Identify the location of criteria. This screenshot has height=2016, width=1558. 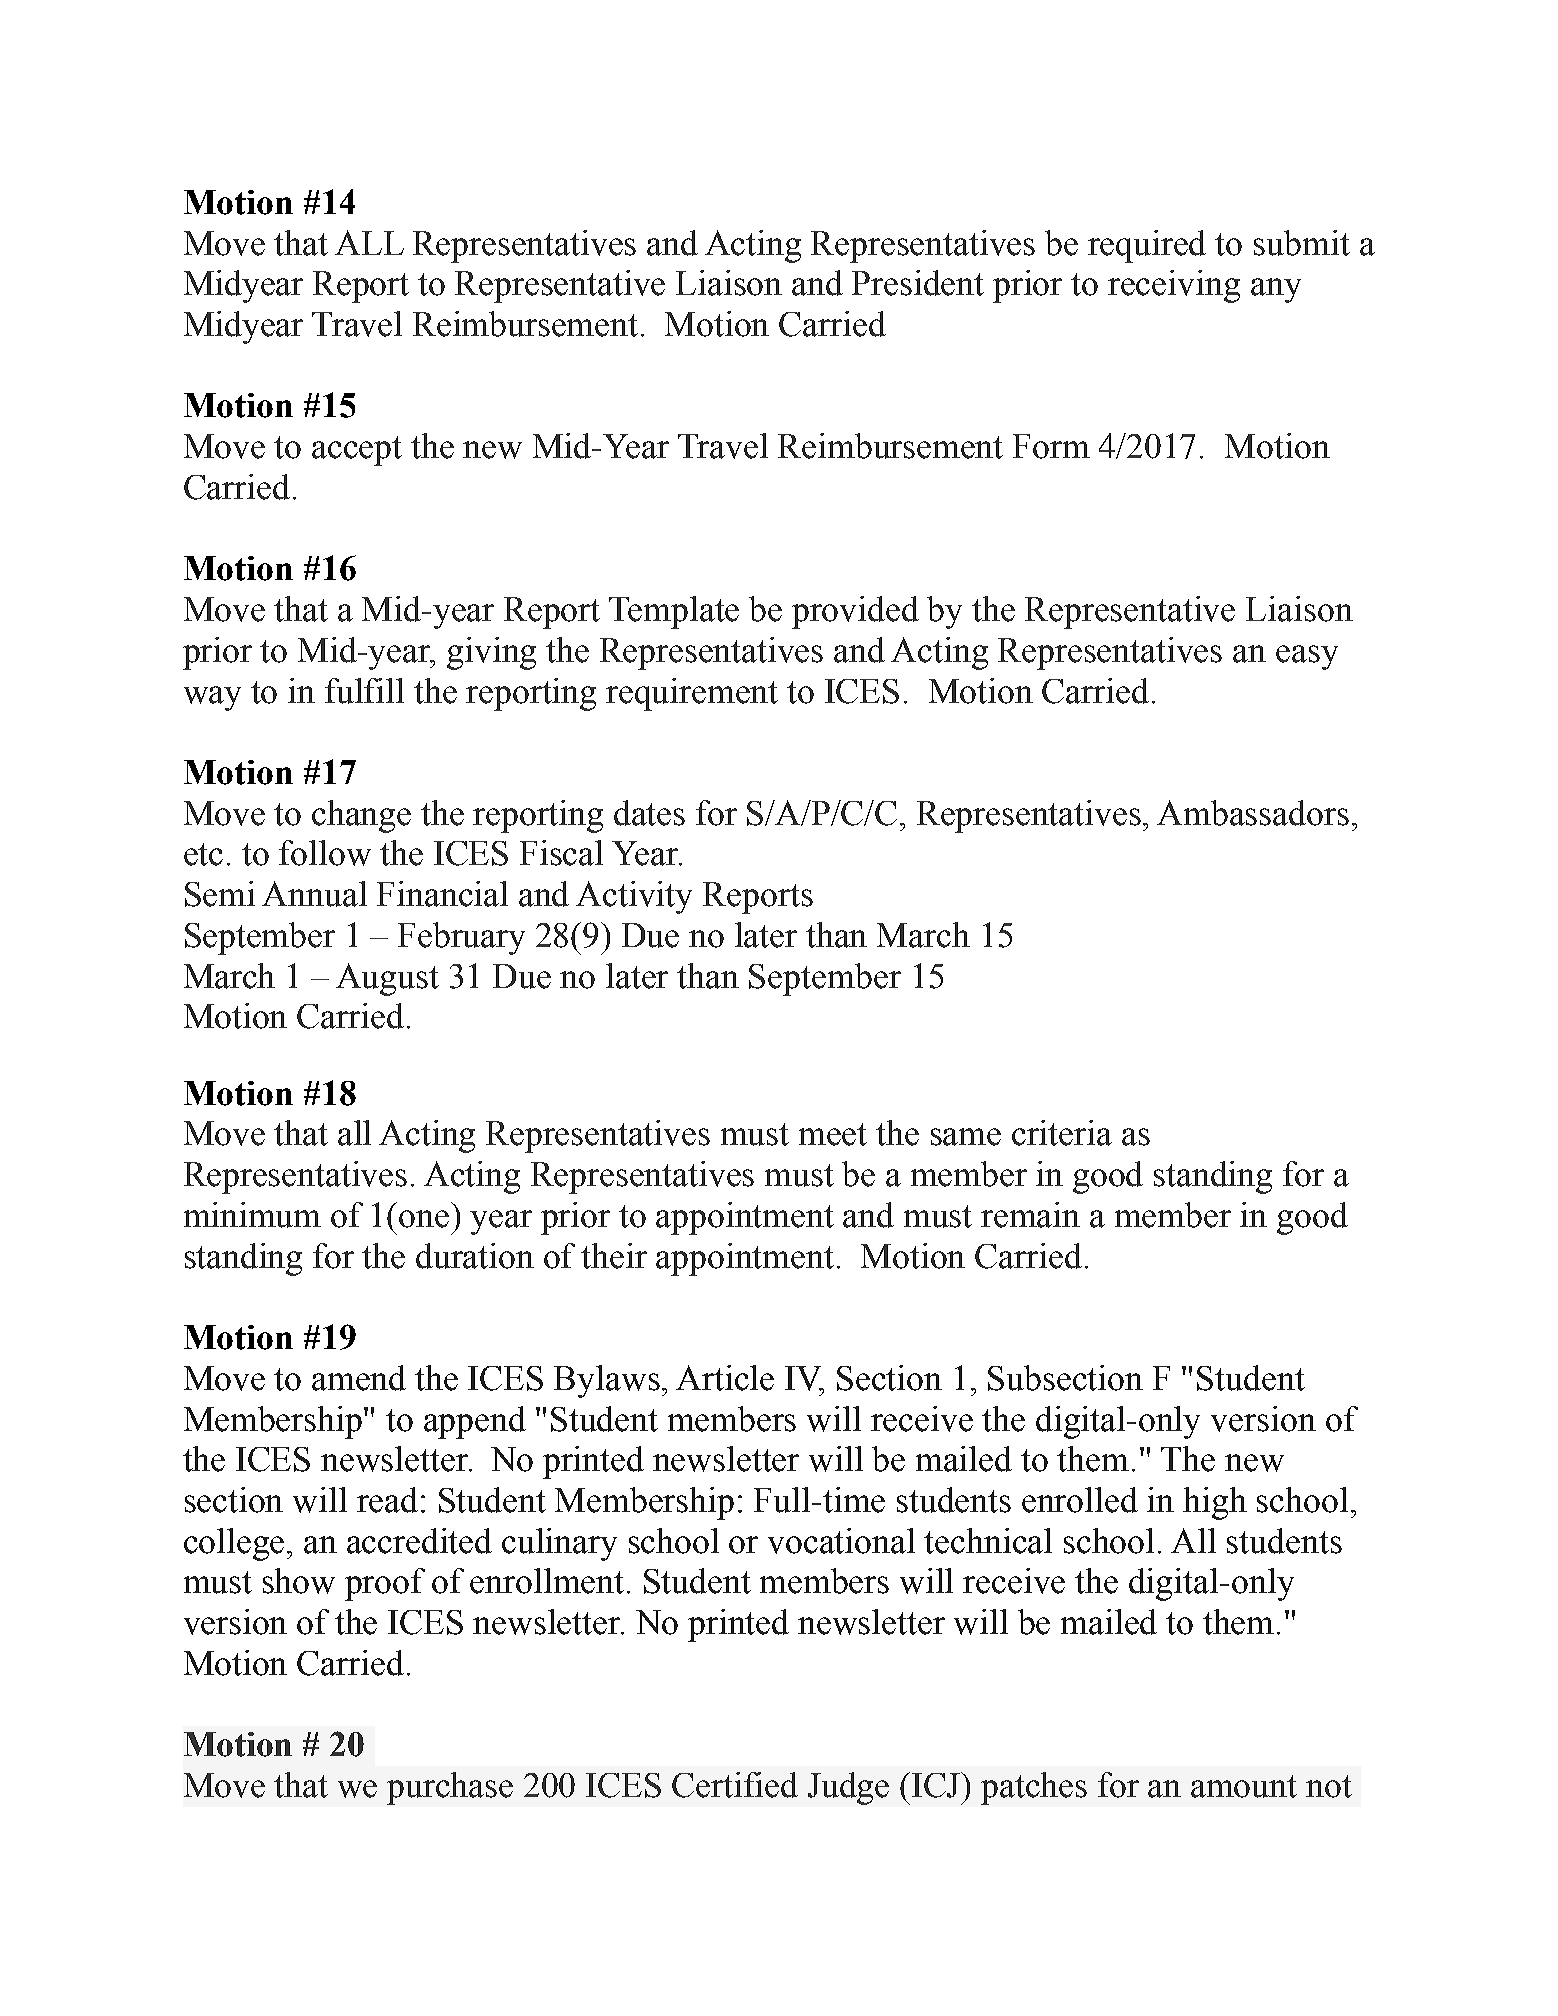
(1062, 1133).
